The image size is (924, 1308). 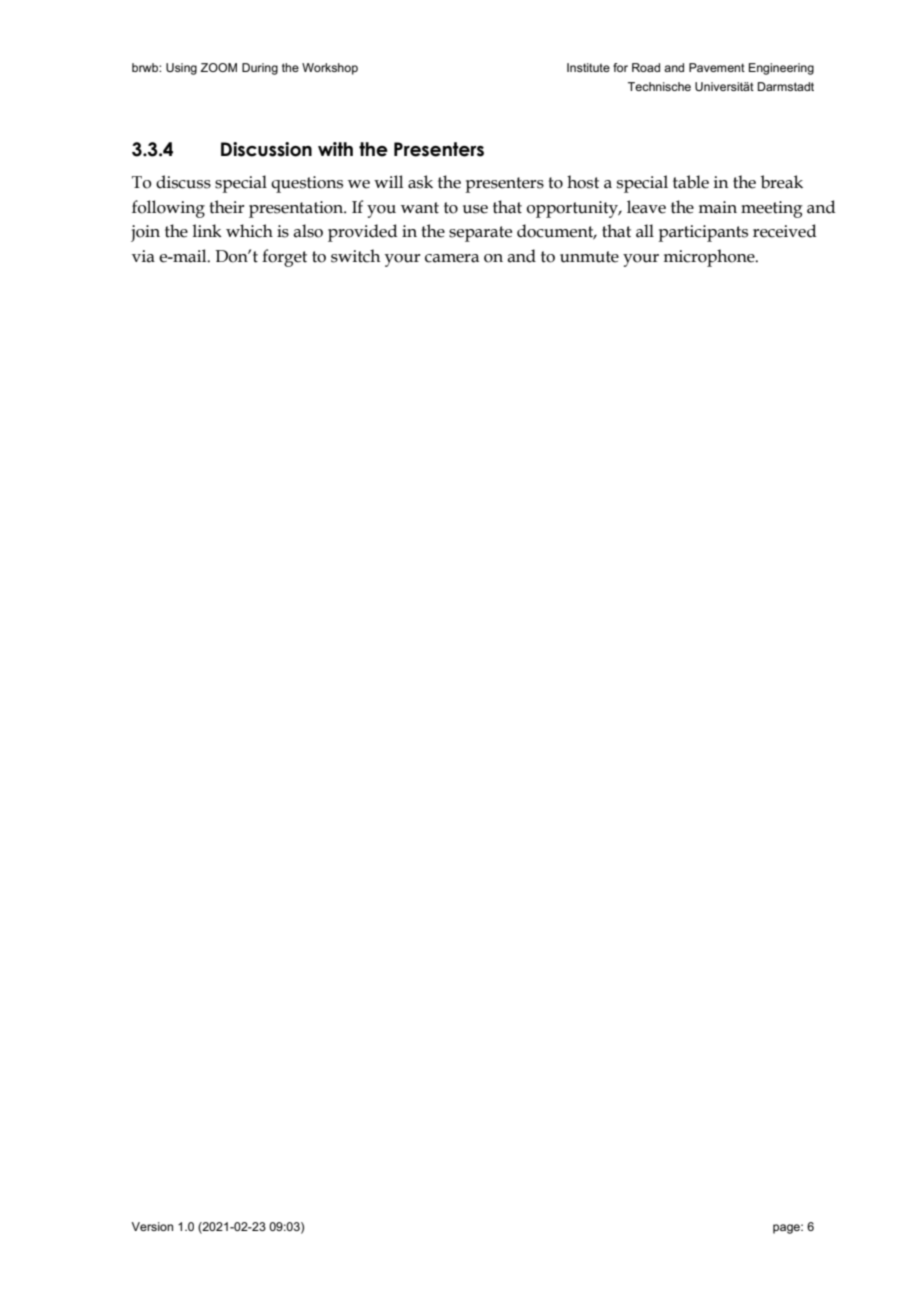 What do you see at coordinates (362, 233) in the document?
I see `provided` at bounding box center [362, 233].
